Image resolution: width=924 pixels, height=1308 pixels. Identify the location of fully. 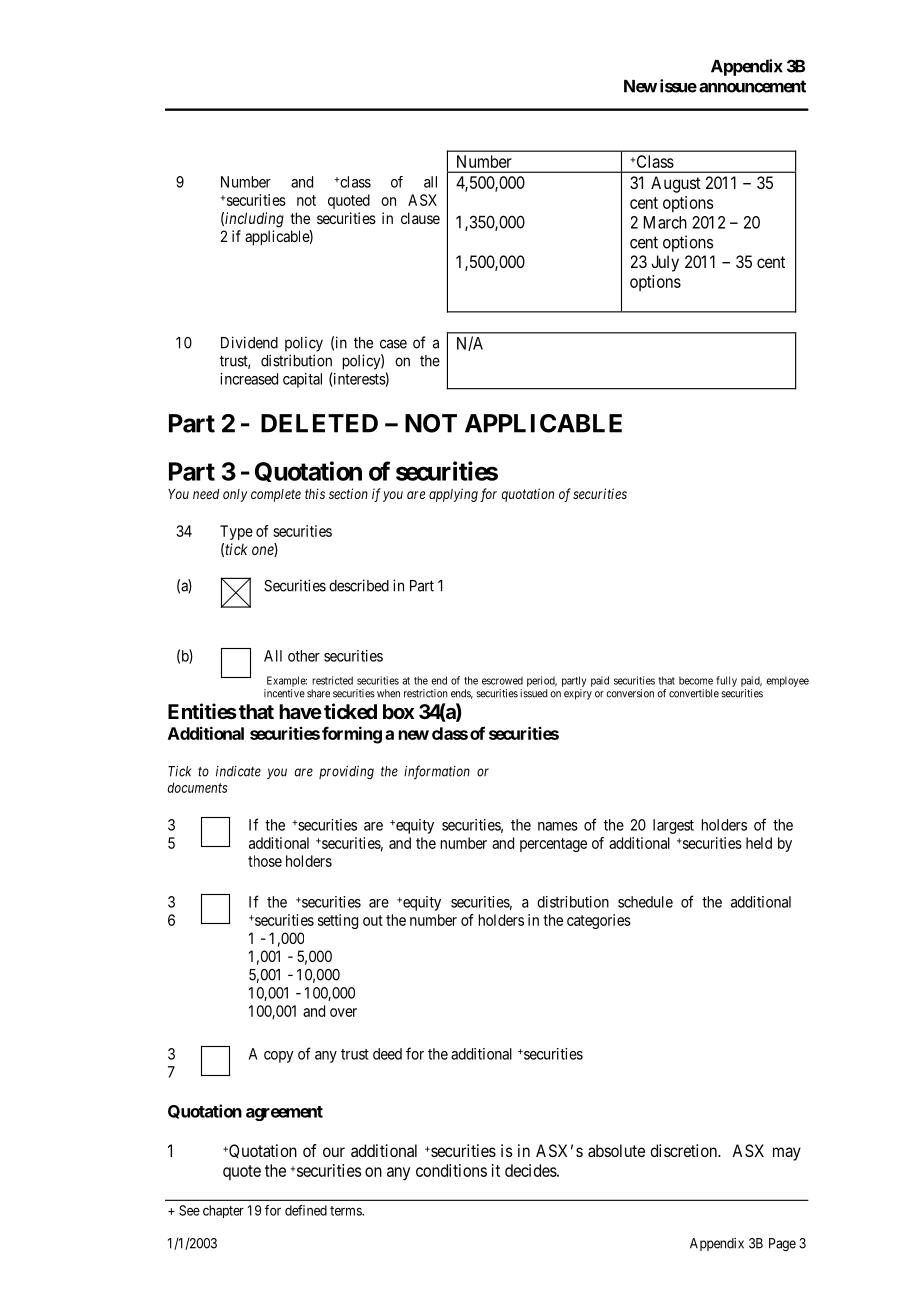
(726, 681).
